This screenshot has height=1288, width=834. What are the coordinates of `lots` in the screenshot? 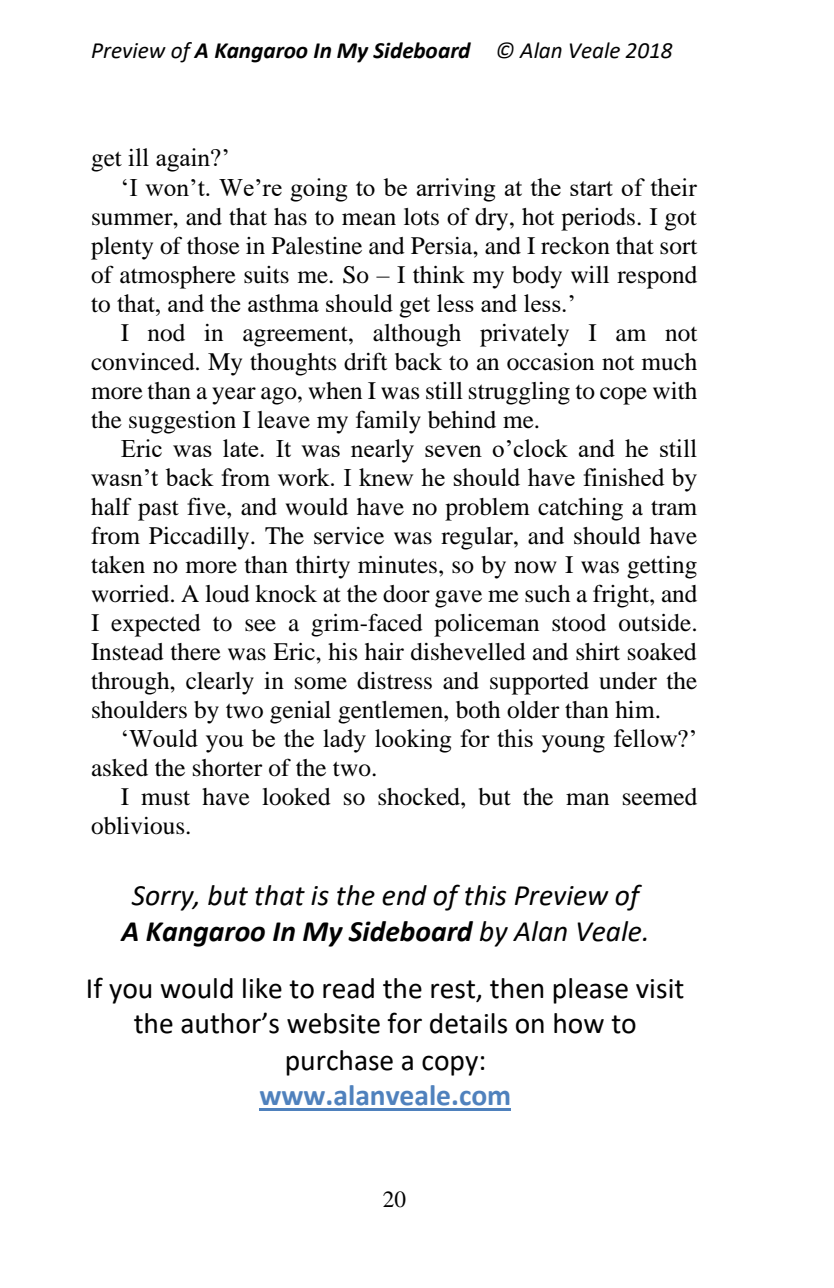 It's located at (421, 217).
